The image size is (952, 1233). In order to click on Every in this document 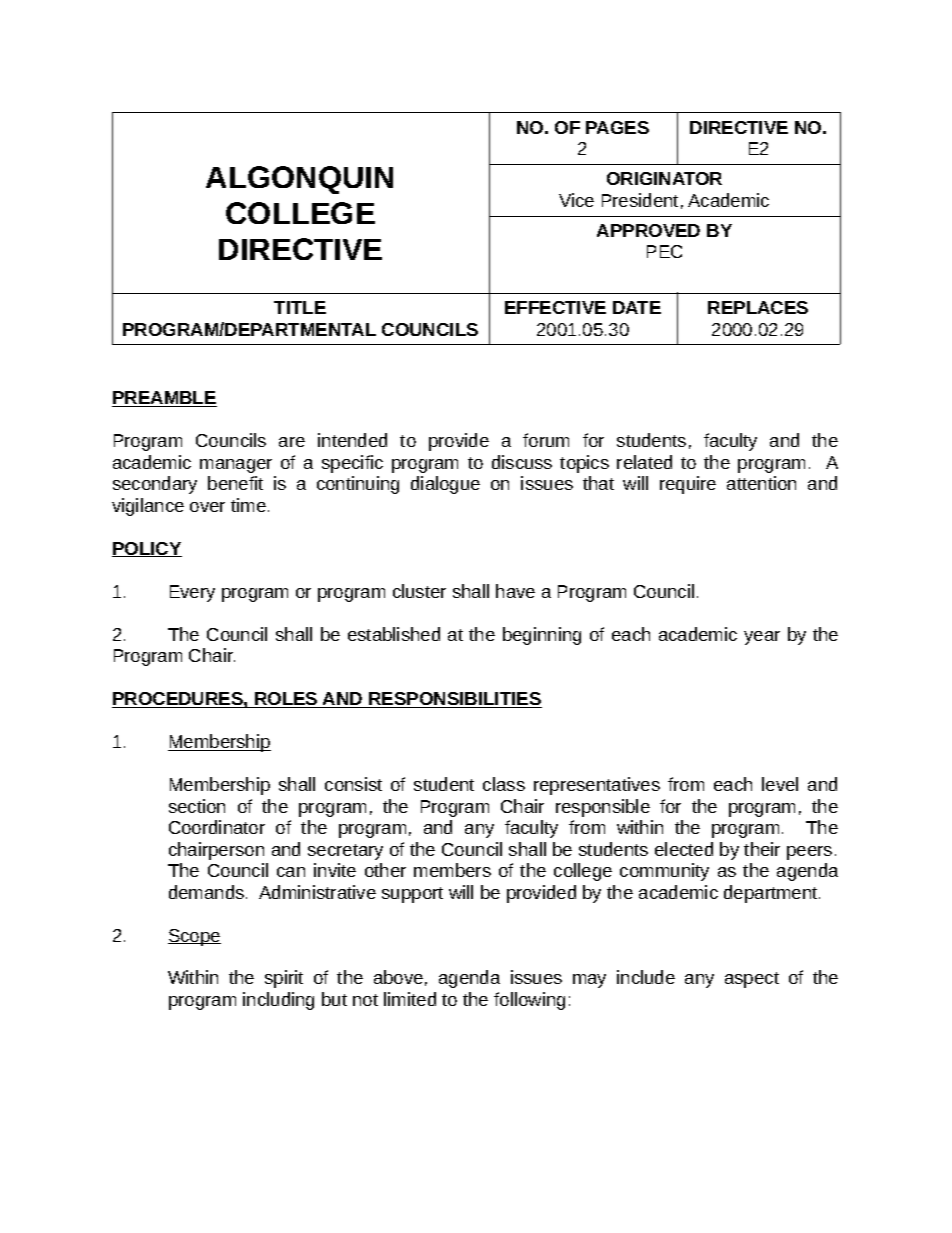, I will do `click(192, 593)`.
